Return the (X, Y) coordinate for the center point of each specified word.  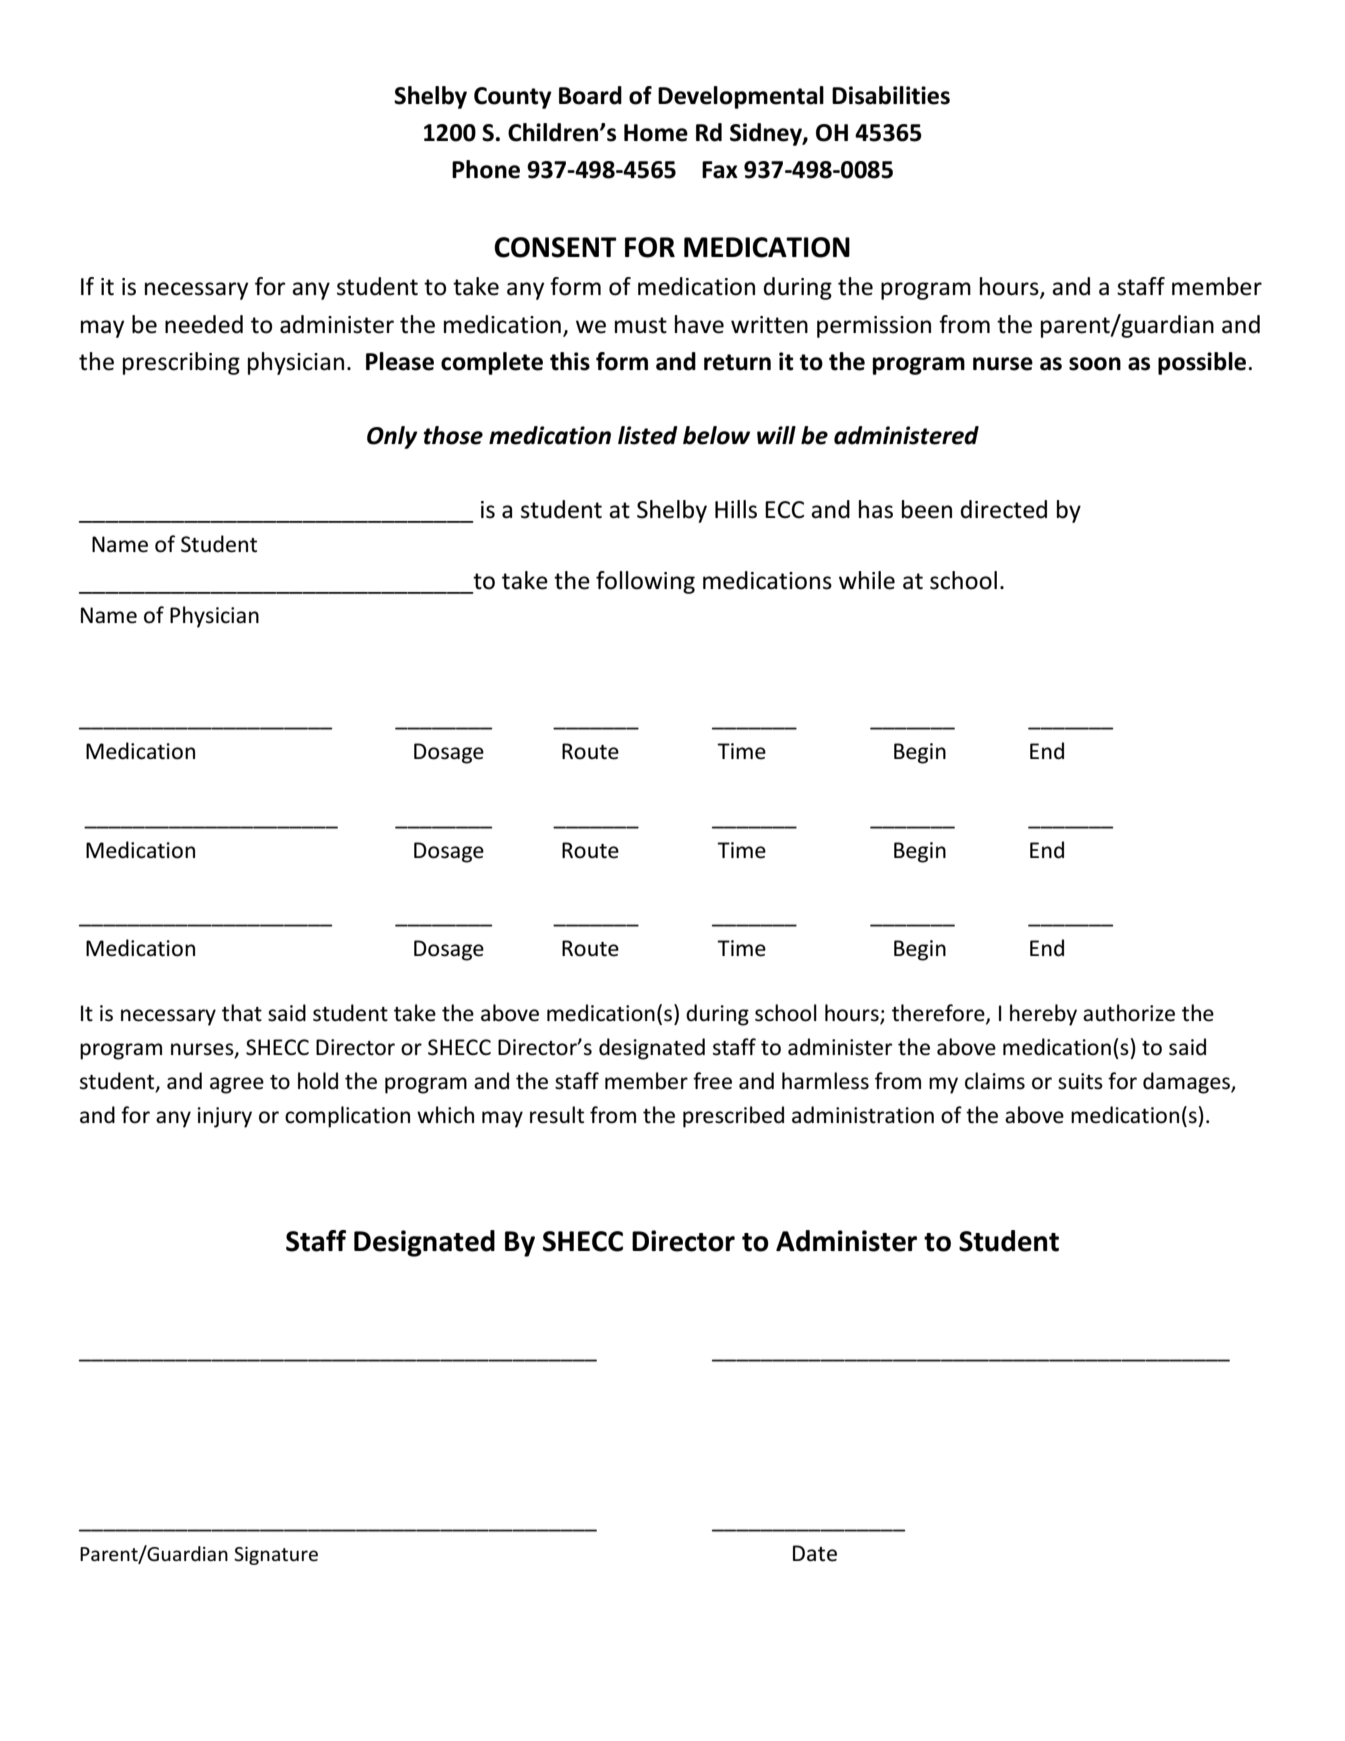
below (716, 435)
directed (1003, 509)
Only (392, 437)
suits (1080, 1081)
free (712, 1081)
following (645, 582)
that (242, 1013)
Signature (276, 1556)
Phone (486, 169)
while (867, 580)
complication (347, 1117)
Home (656, 133)
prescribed (733, 1117)
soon (1095, 364)
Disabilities (891, 95)
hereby (1043, 1015)
